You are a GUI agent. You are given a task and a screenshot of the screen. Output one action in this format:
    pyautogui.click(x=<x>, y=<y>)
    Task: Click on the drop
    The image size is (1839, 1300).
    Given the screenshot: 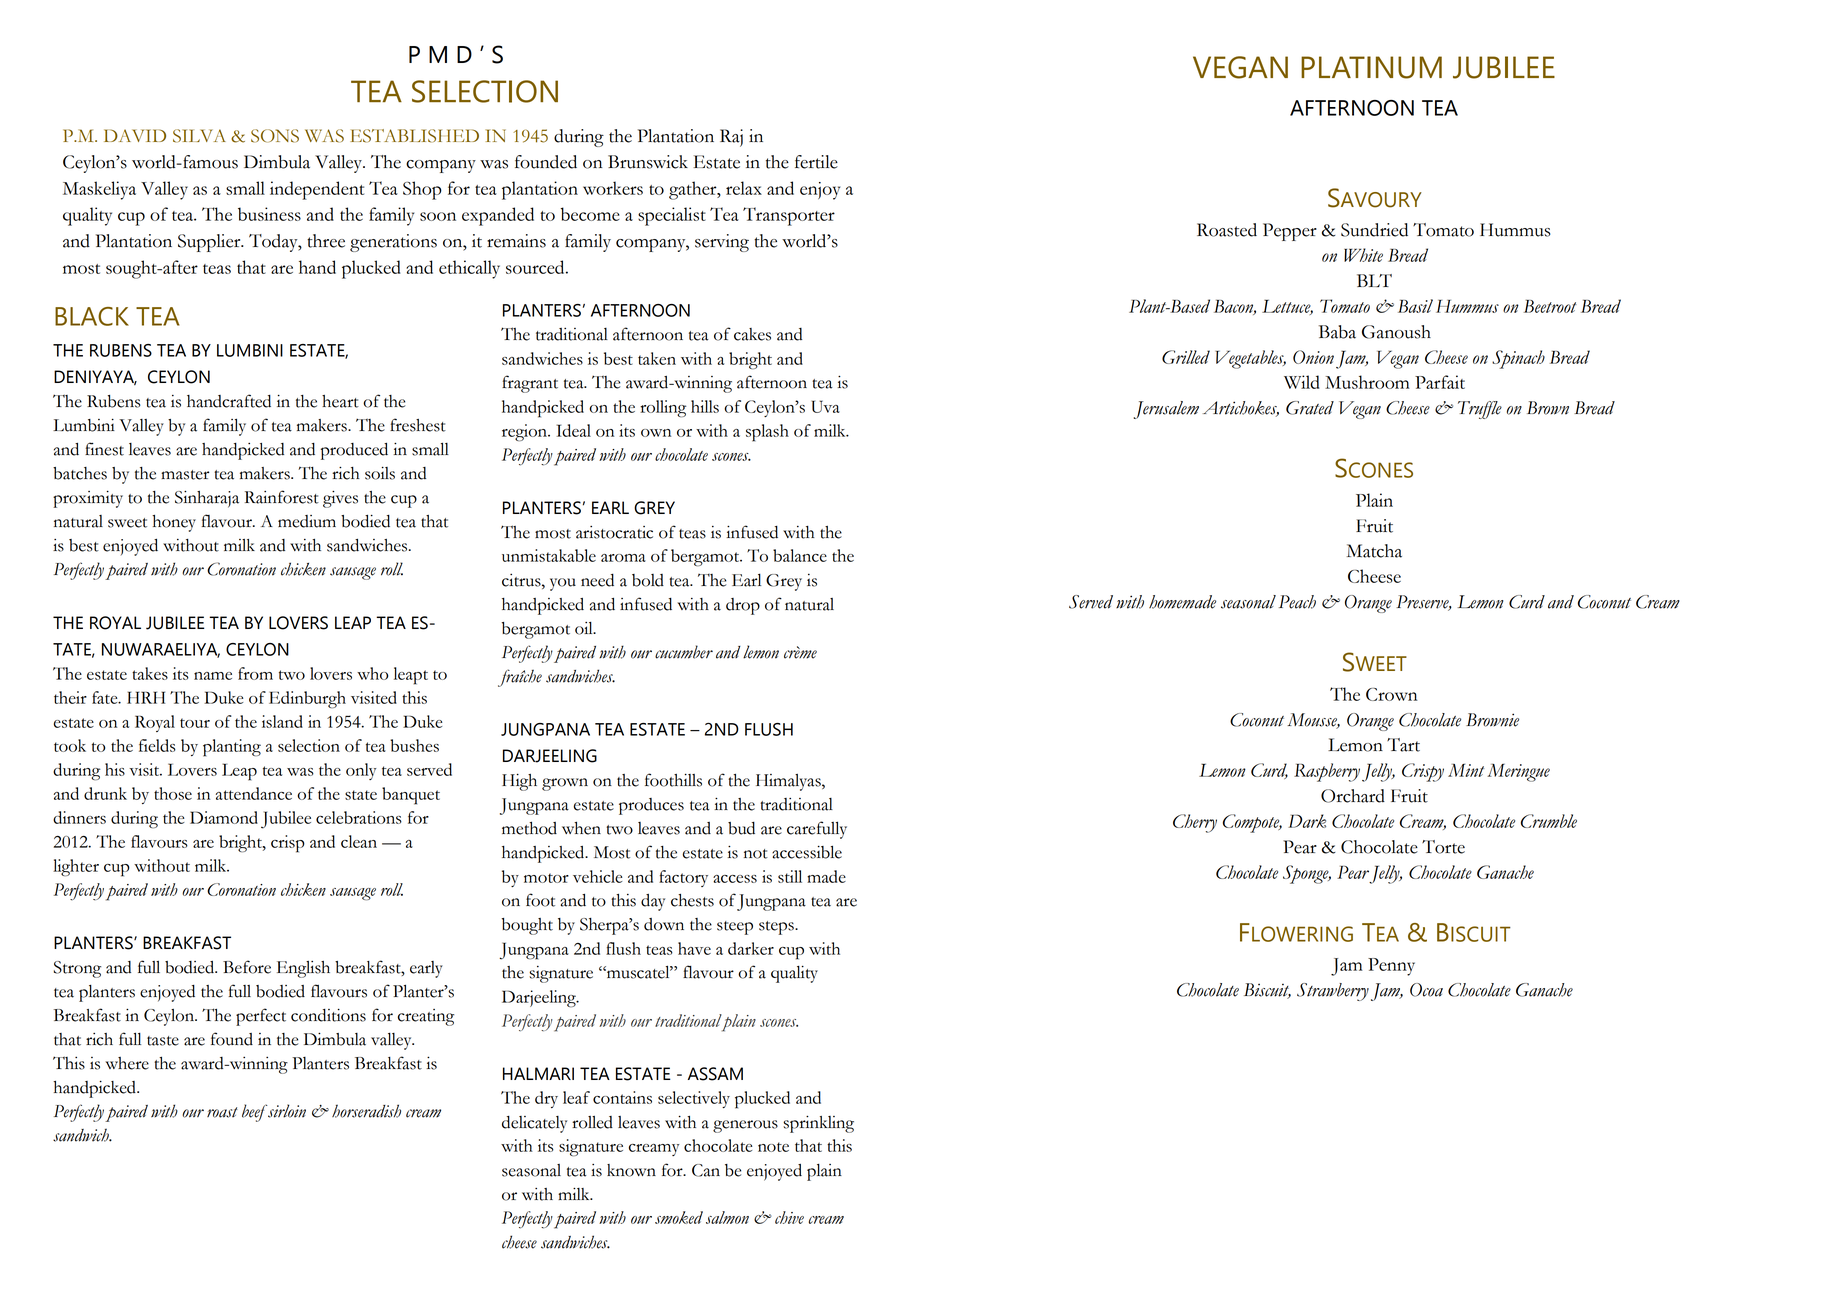 What is the action you would take?
    pyautogui.click(x=743, y=606)
